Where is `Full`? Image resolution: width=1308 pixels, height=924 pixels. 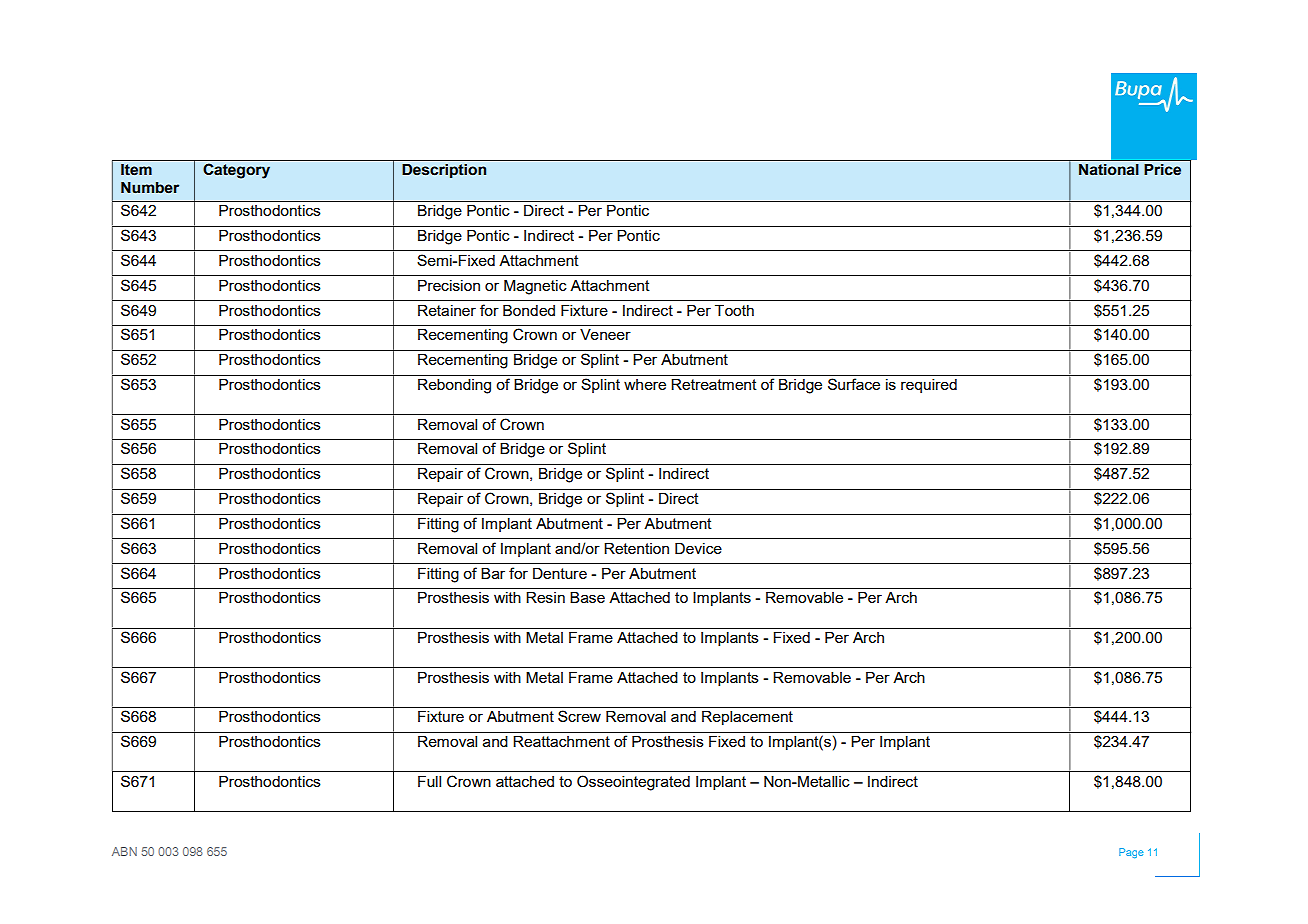
Full is located at coordinates (429, 781).
